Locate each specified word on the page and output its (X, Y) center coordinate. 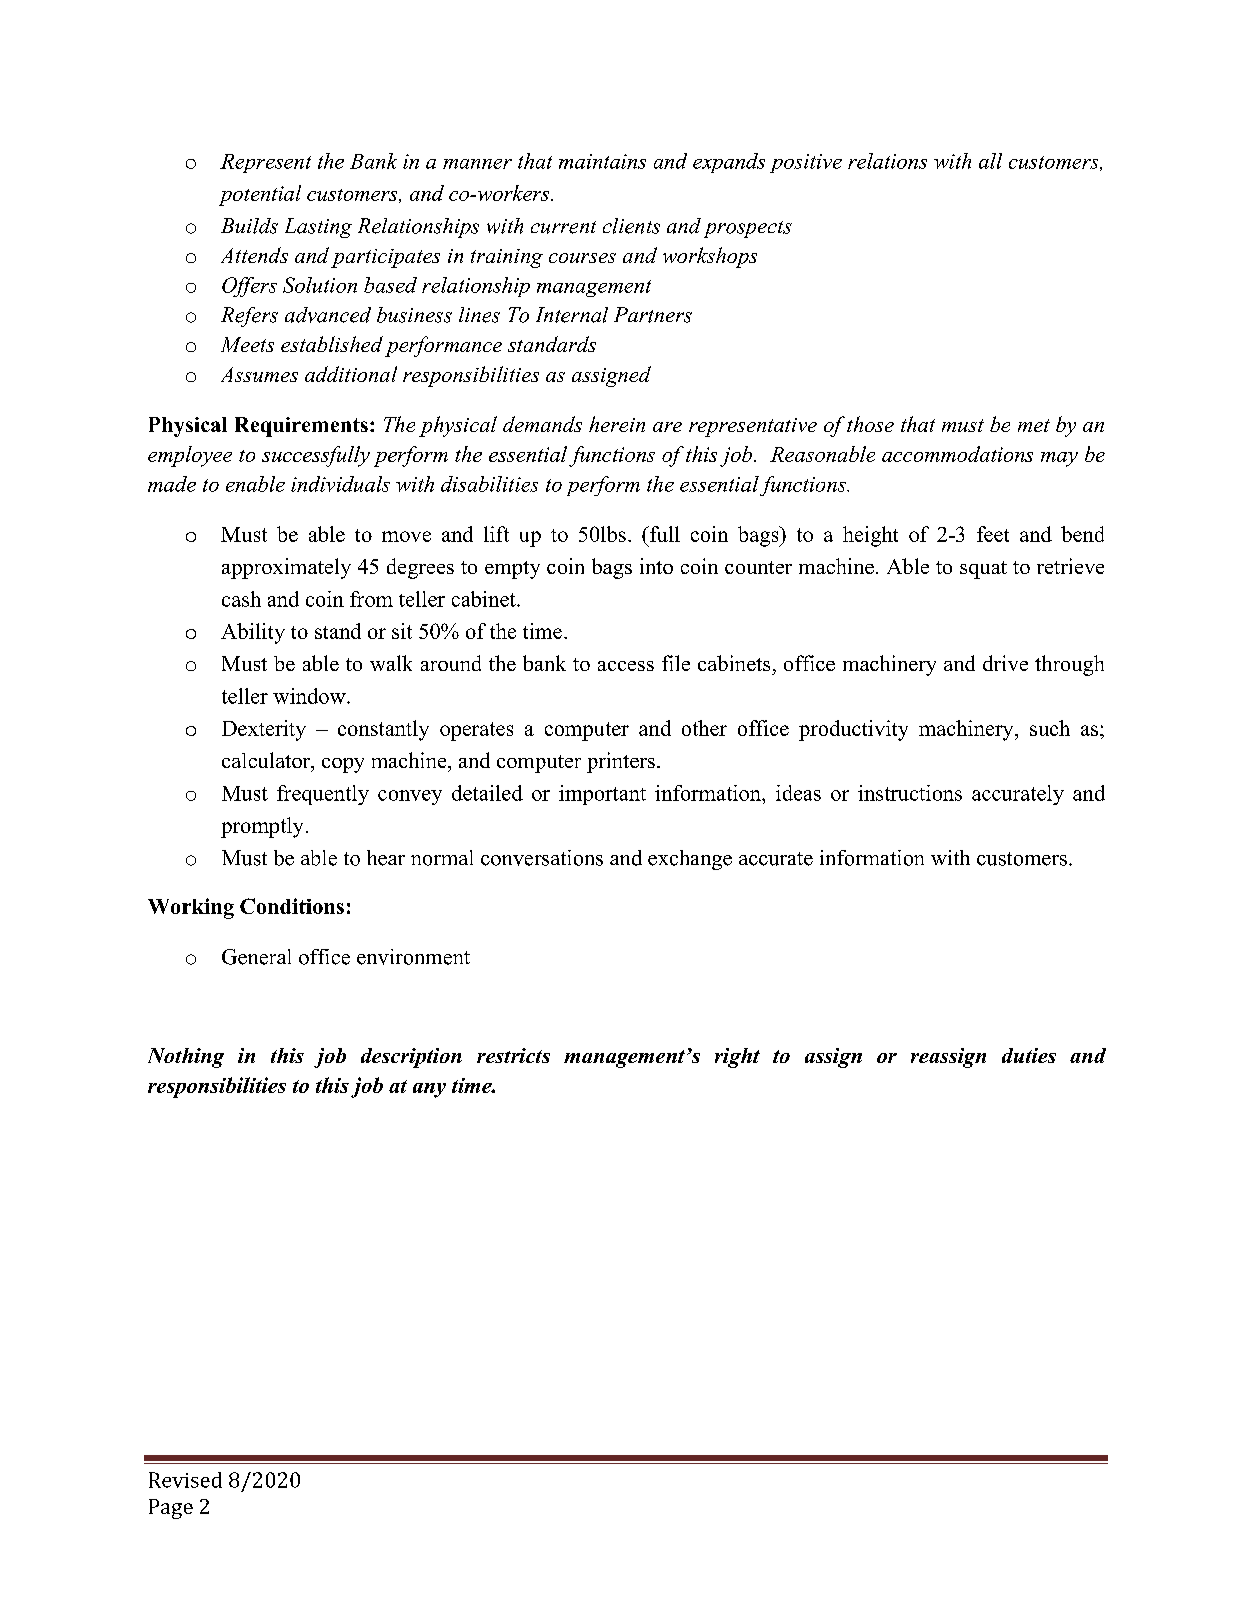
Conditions (292, 906)
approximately (286, 568)
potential (260, 195)
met (1034, 425)
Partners (653, 315)
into (656, 566)
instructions (910, 793)
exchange (690, 860)
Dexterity (264, 730)
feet (993, 534)
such (1050, 728)
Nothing (186, 1058)
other (704, 728)
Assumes (259, 374)
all (990, 161)
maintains (602, 161)
